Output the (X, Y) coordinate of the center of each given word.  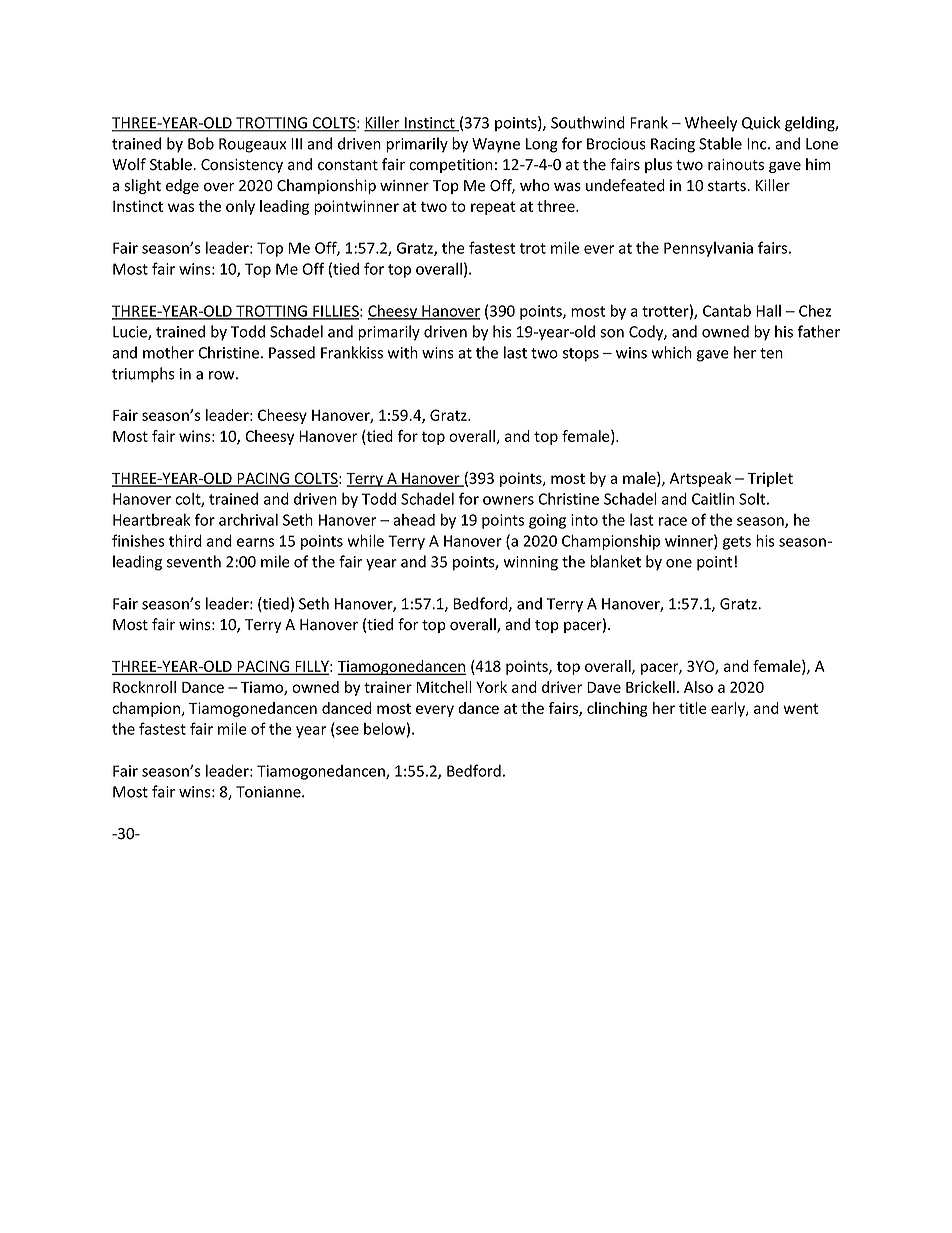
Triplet (770, 479)
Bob (201, 143)
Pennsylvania (708, 249)
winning (530, 563)
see (346, 731)
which (671, 352)
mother (168, 352)
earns (255, 542)
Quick (761, 123)
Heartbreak (151, 519)
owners (508, 500)
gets (737, 543)
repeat (493, 208)
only (240, 207)
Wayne (496, 145)
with (402, 352)
